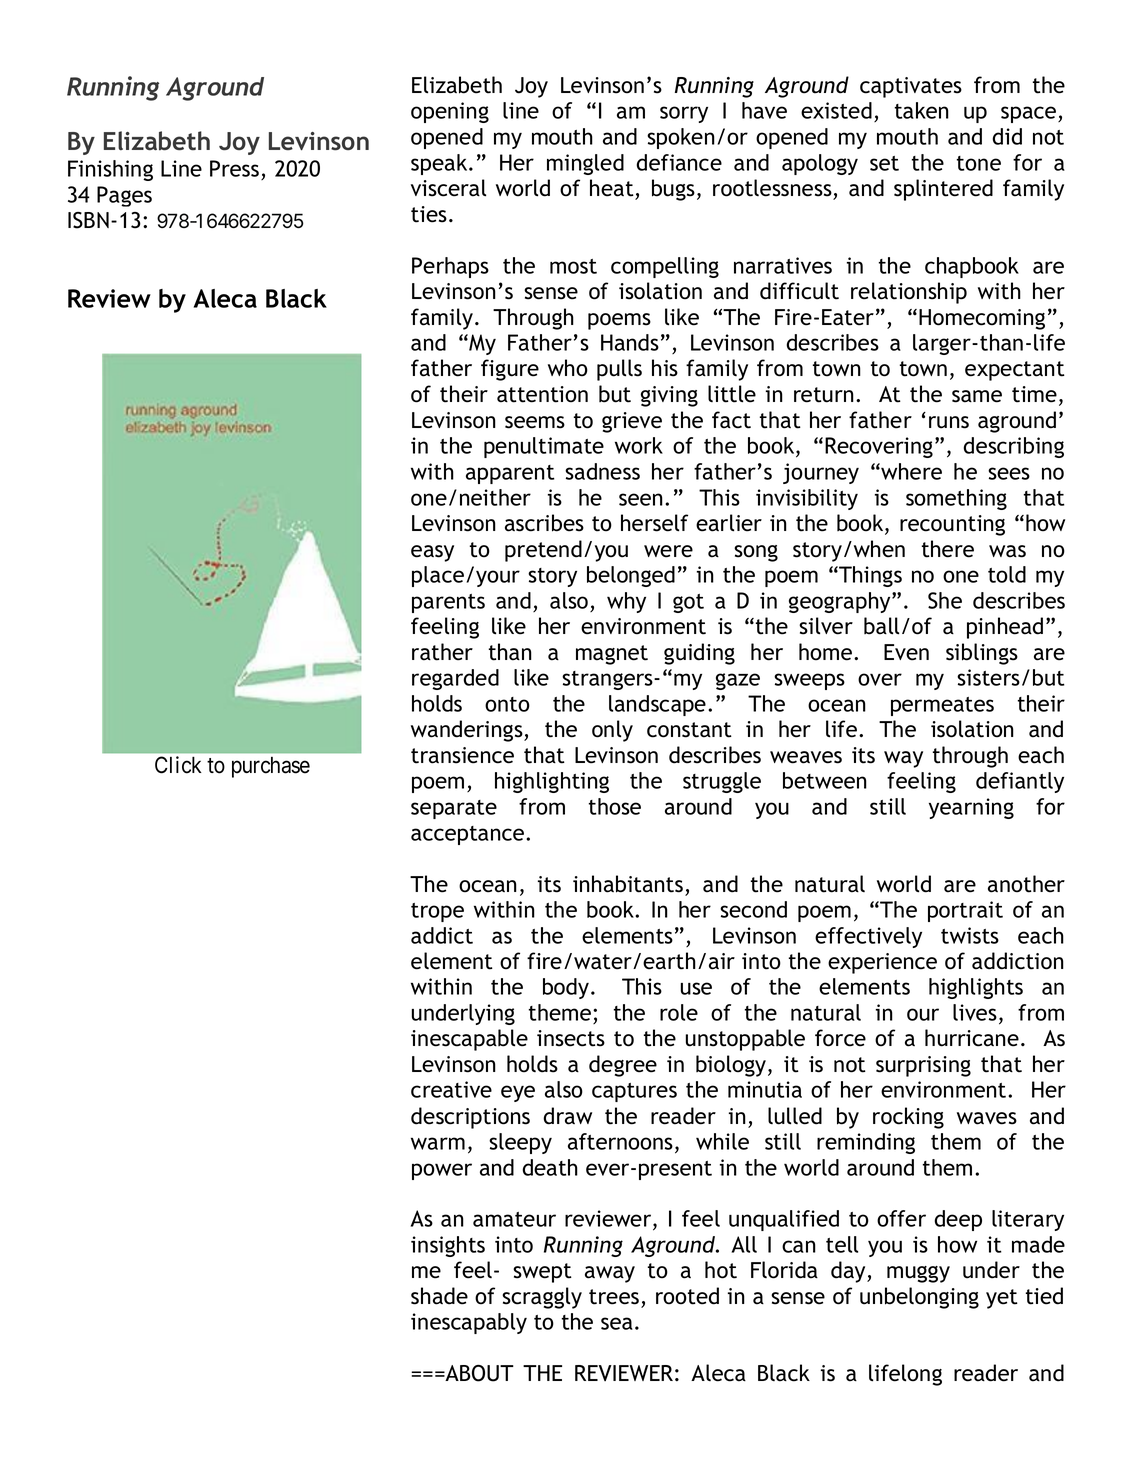  What do you see at coordinates (432, 553) in the screenshot?
I see `easy` at bounding box center [432, 553].
